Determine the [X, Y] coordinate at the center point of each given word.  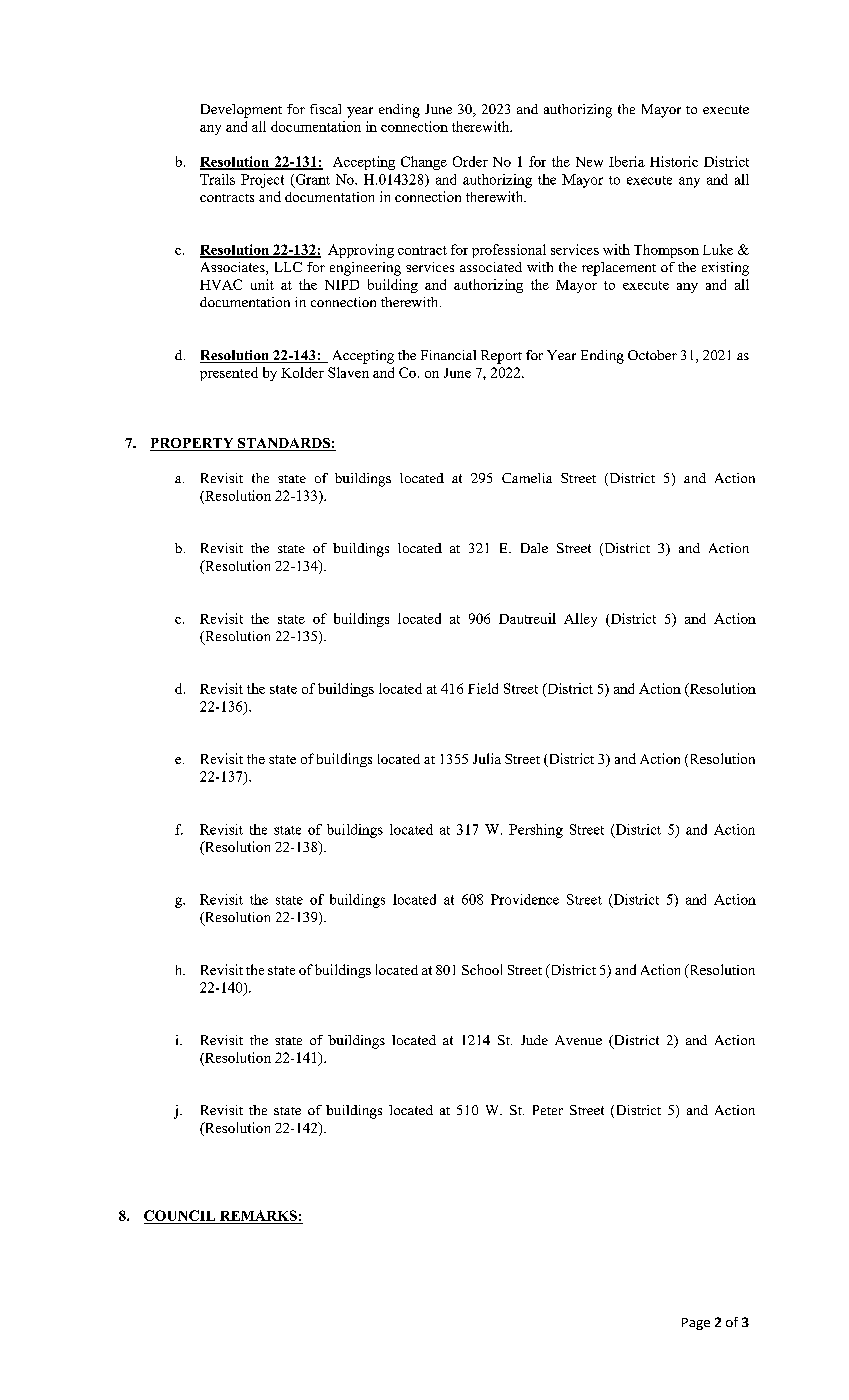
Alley [580, 620]
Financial [448, 355]
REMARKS [258, 1217]
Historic [674, 161]
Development [241, 111]
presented [229, 374]
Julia [487, 758]
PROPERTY [193, 444]
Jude [534, 1040]
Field [483, 688]
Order [470, 161]
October [652, 355]
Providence [525, 899]
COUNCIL [181, 1217]
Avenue [578, 1040]
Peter [548, 1110]
